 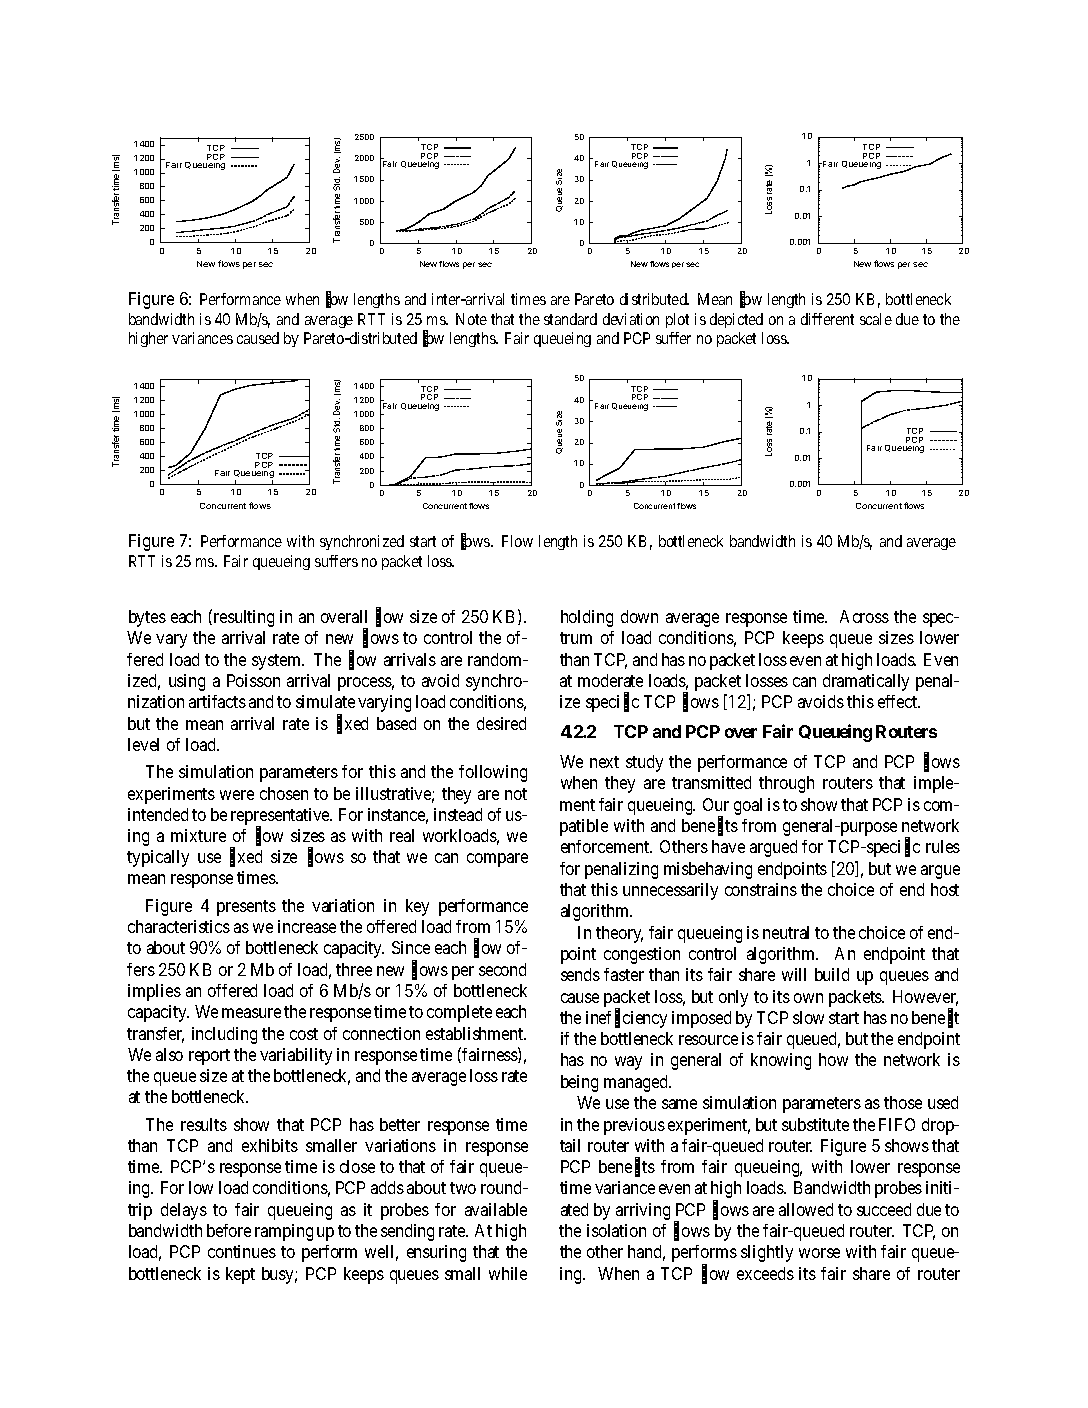 I want to click on following, so click(x=493, y=773).
